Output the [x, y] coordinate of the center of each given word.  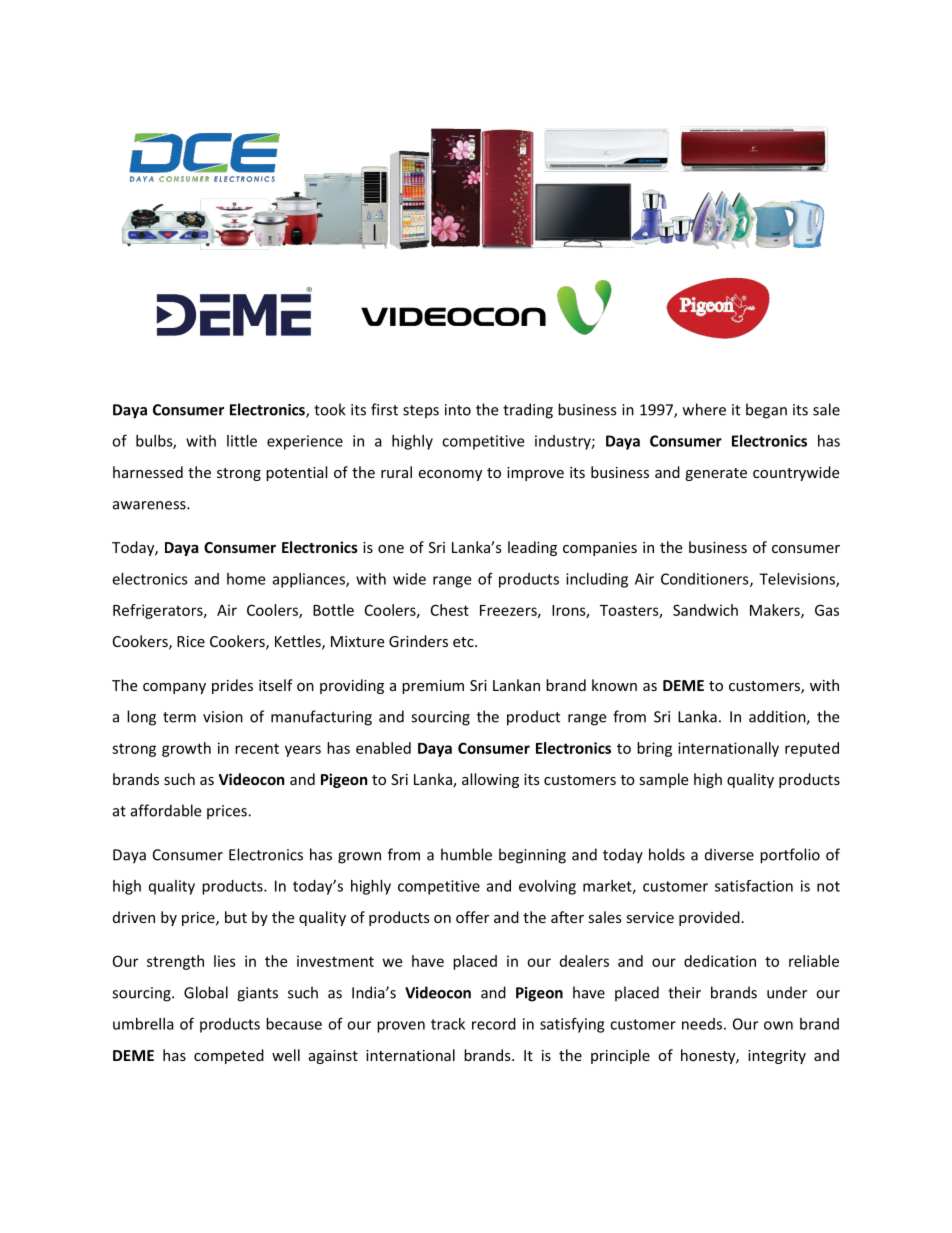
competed [229, 1056]
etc [464, 642]
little [242, 441]
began [766, 411]
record [494, 1024]
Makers [776, 611]
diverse [729, 854]
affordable [166, 810]
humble [466, 854]
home [246, 579]
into [458, 410]
